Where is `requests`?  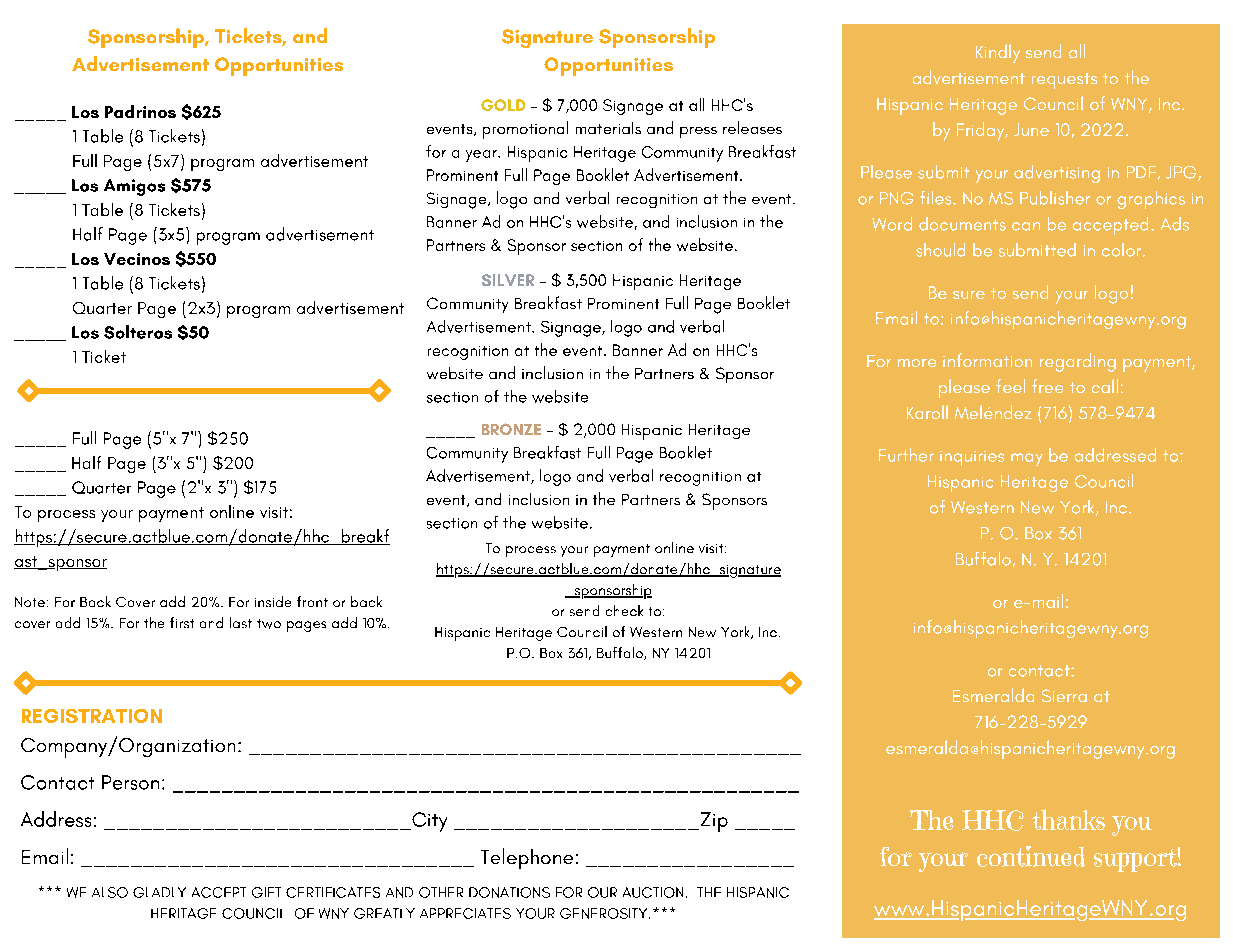
requests is located at coordinates (1064, 81).
